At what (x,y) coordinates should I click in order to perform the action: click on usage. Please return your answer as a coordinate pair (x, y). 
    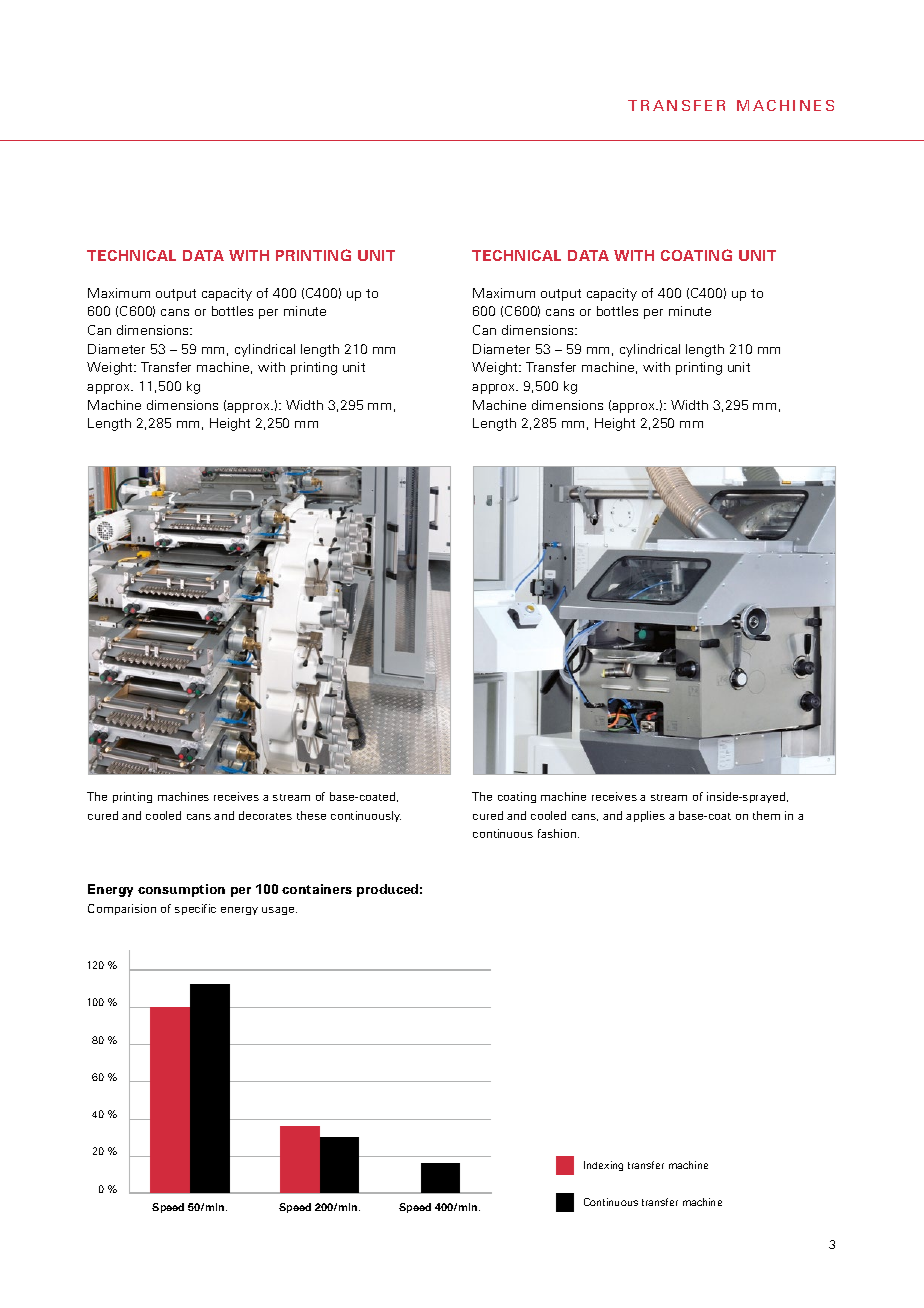
    Looking at the image, I should click on (279, 911).
